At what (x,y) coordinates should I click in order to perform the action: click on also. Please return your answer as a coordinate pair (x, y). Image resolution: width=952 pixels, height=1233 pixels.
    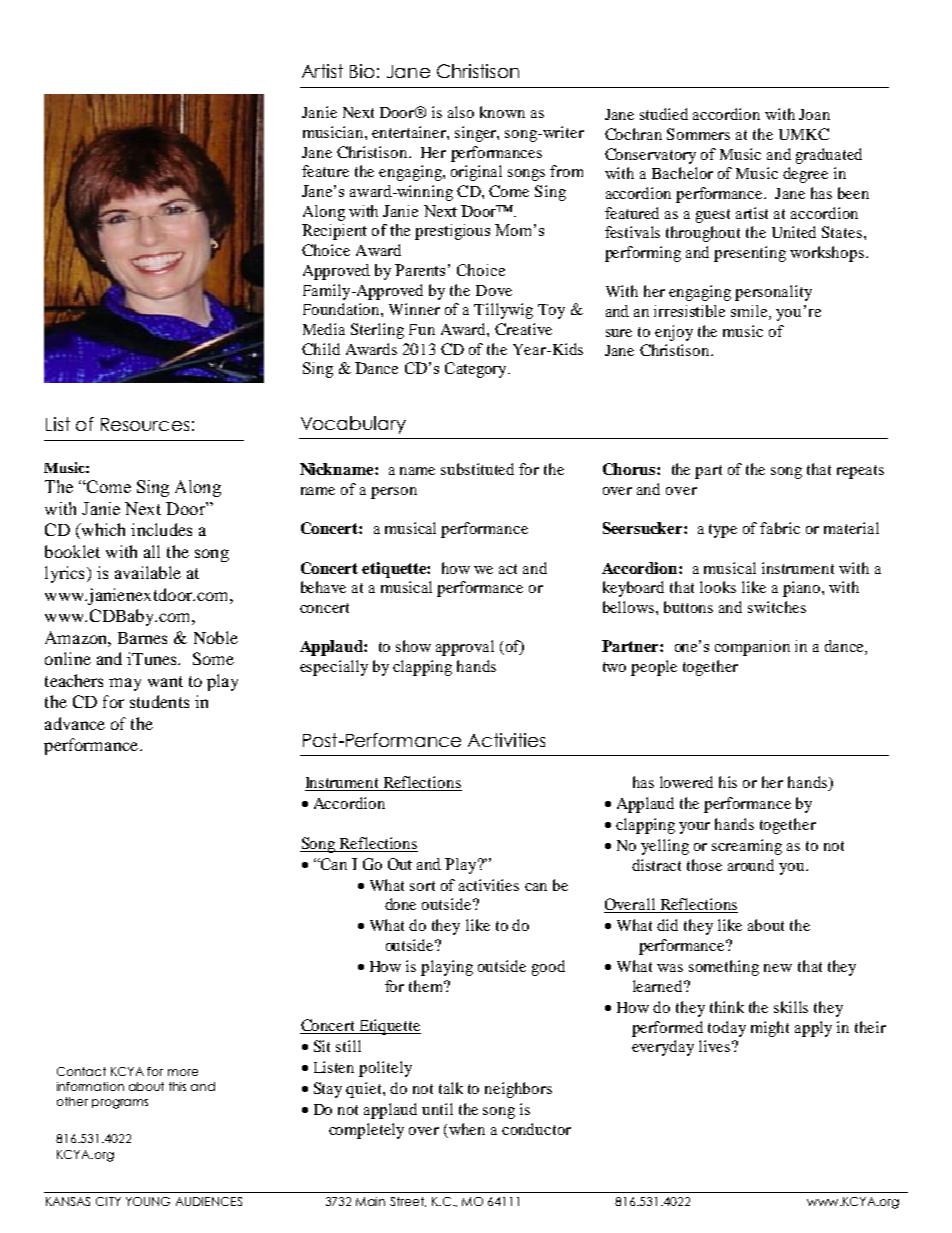
    Looking at the image, I should click on (461, 112).
